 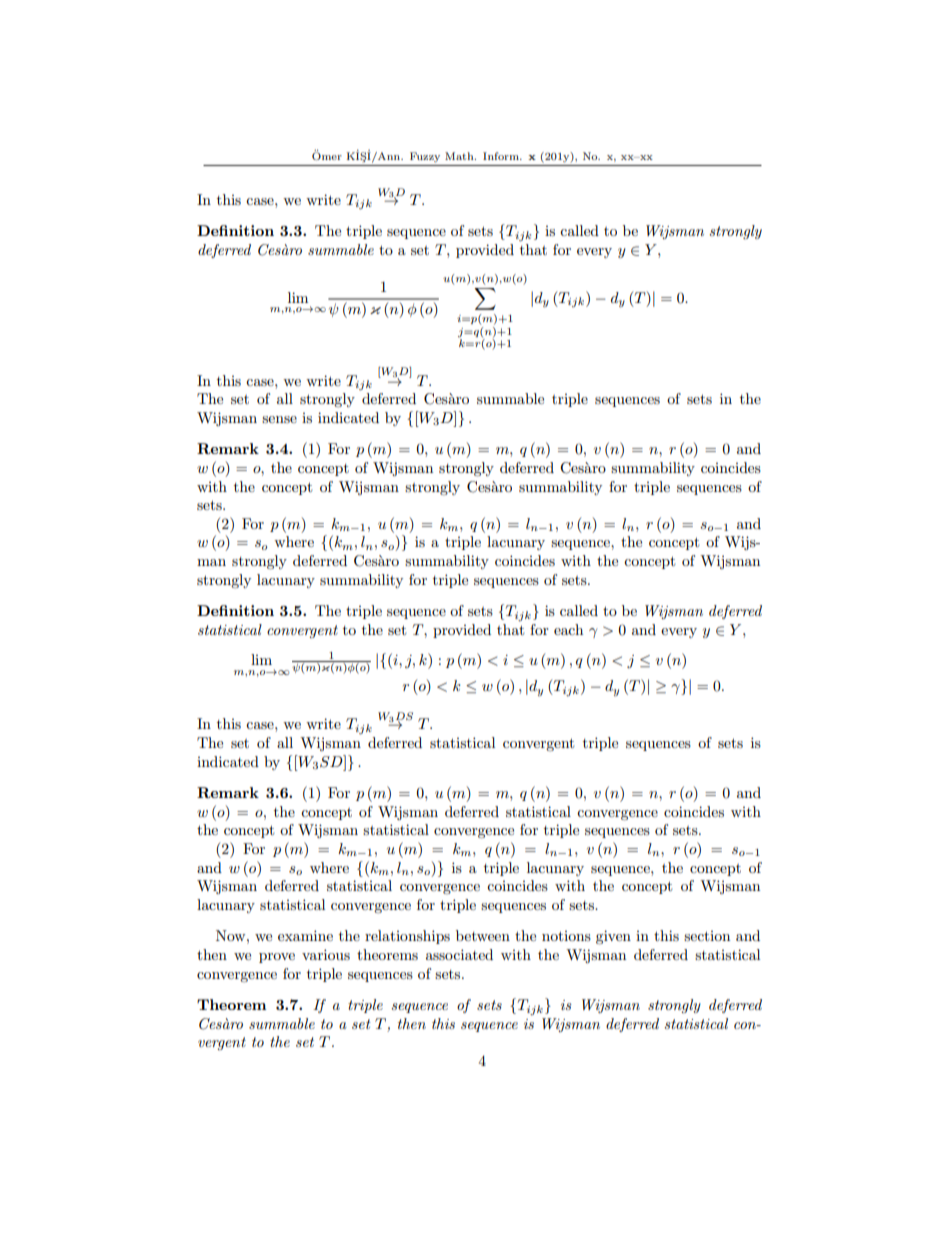 I want to click on Math, so click(x=460, y=156).
